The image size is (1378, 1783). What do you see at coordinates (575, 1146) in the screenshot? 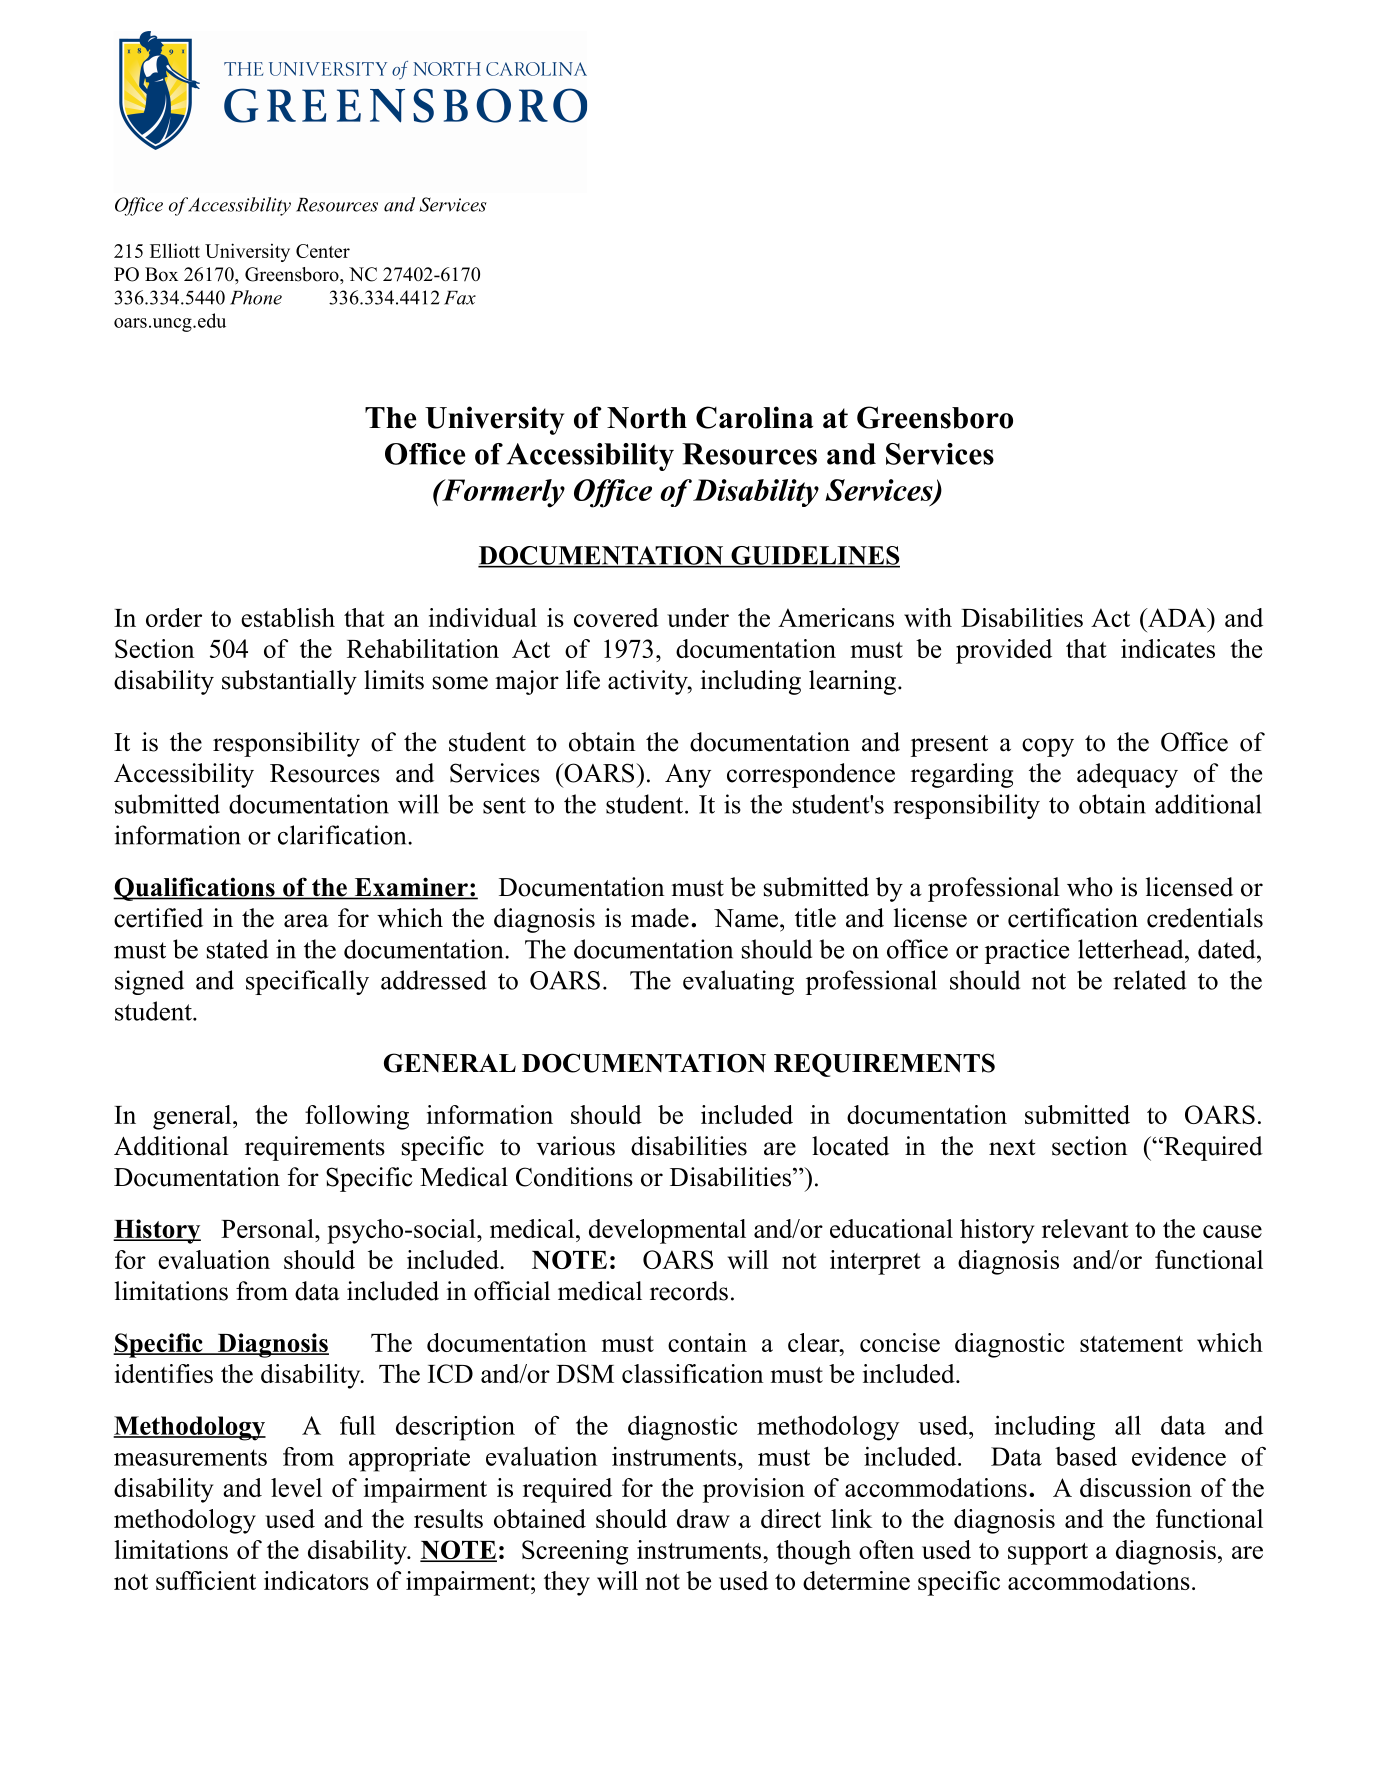
I see `various` at bounding box center [575, 1146].
